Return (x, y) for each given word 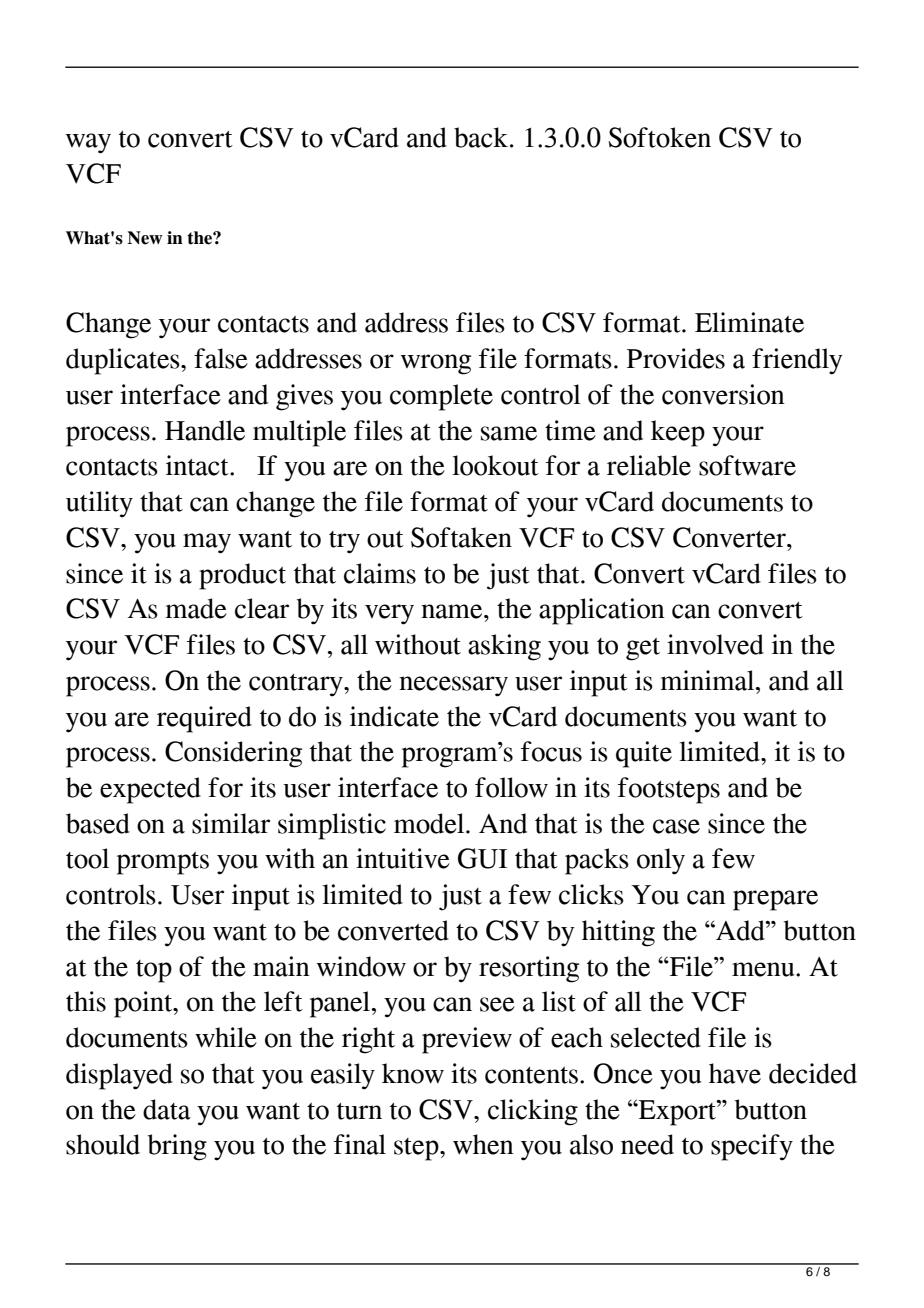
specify (752, 1147)
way (88, 143)
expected (150, 790)
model (430, 823)
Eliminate (749, 322)
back (482, 137)
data (167, 1109)
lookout (496, 465)
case (676, 826)
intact (198, 465)
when (483, 1144)
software (747, 465)
